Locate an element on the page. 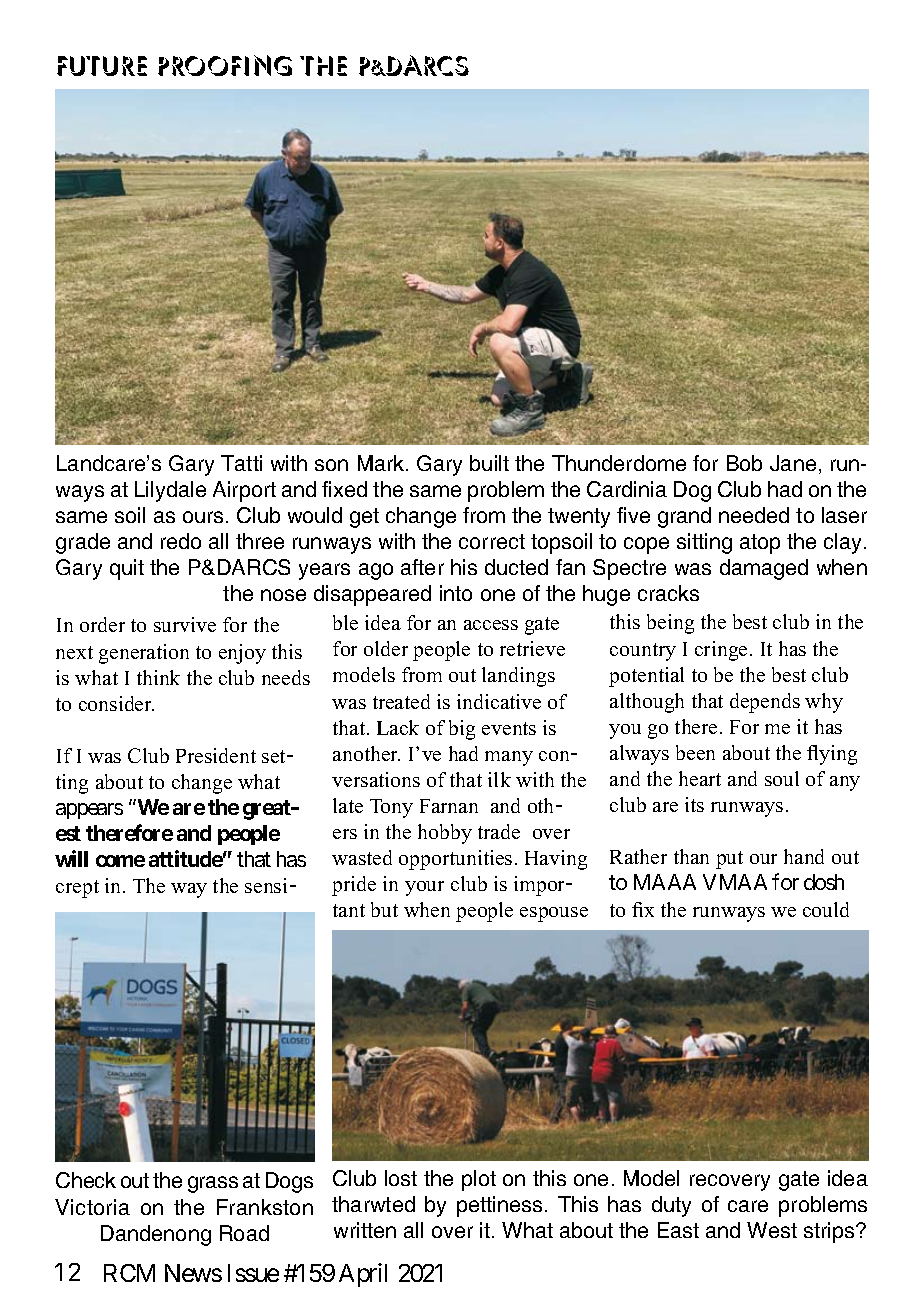  Dandenong is located at coordinates (156, 1235).
